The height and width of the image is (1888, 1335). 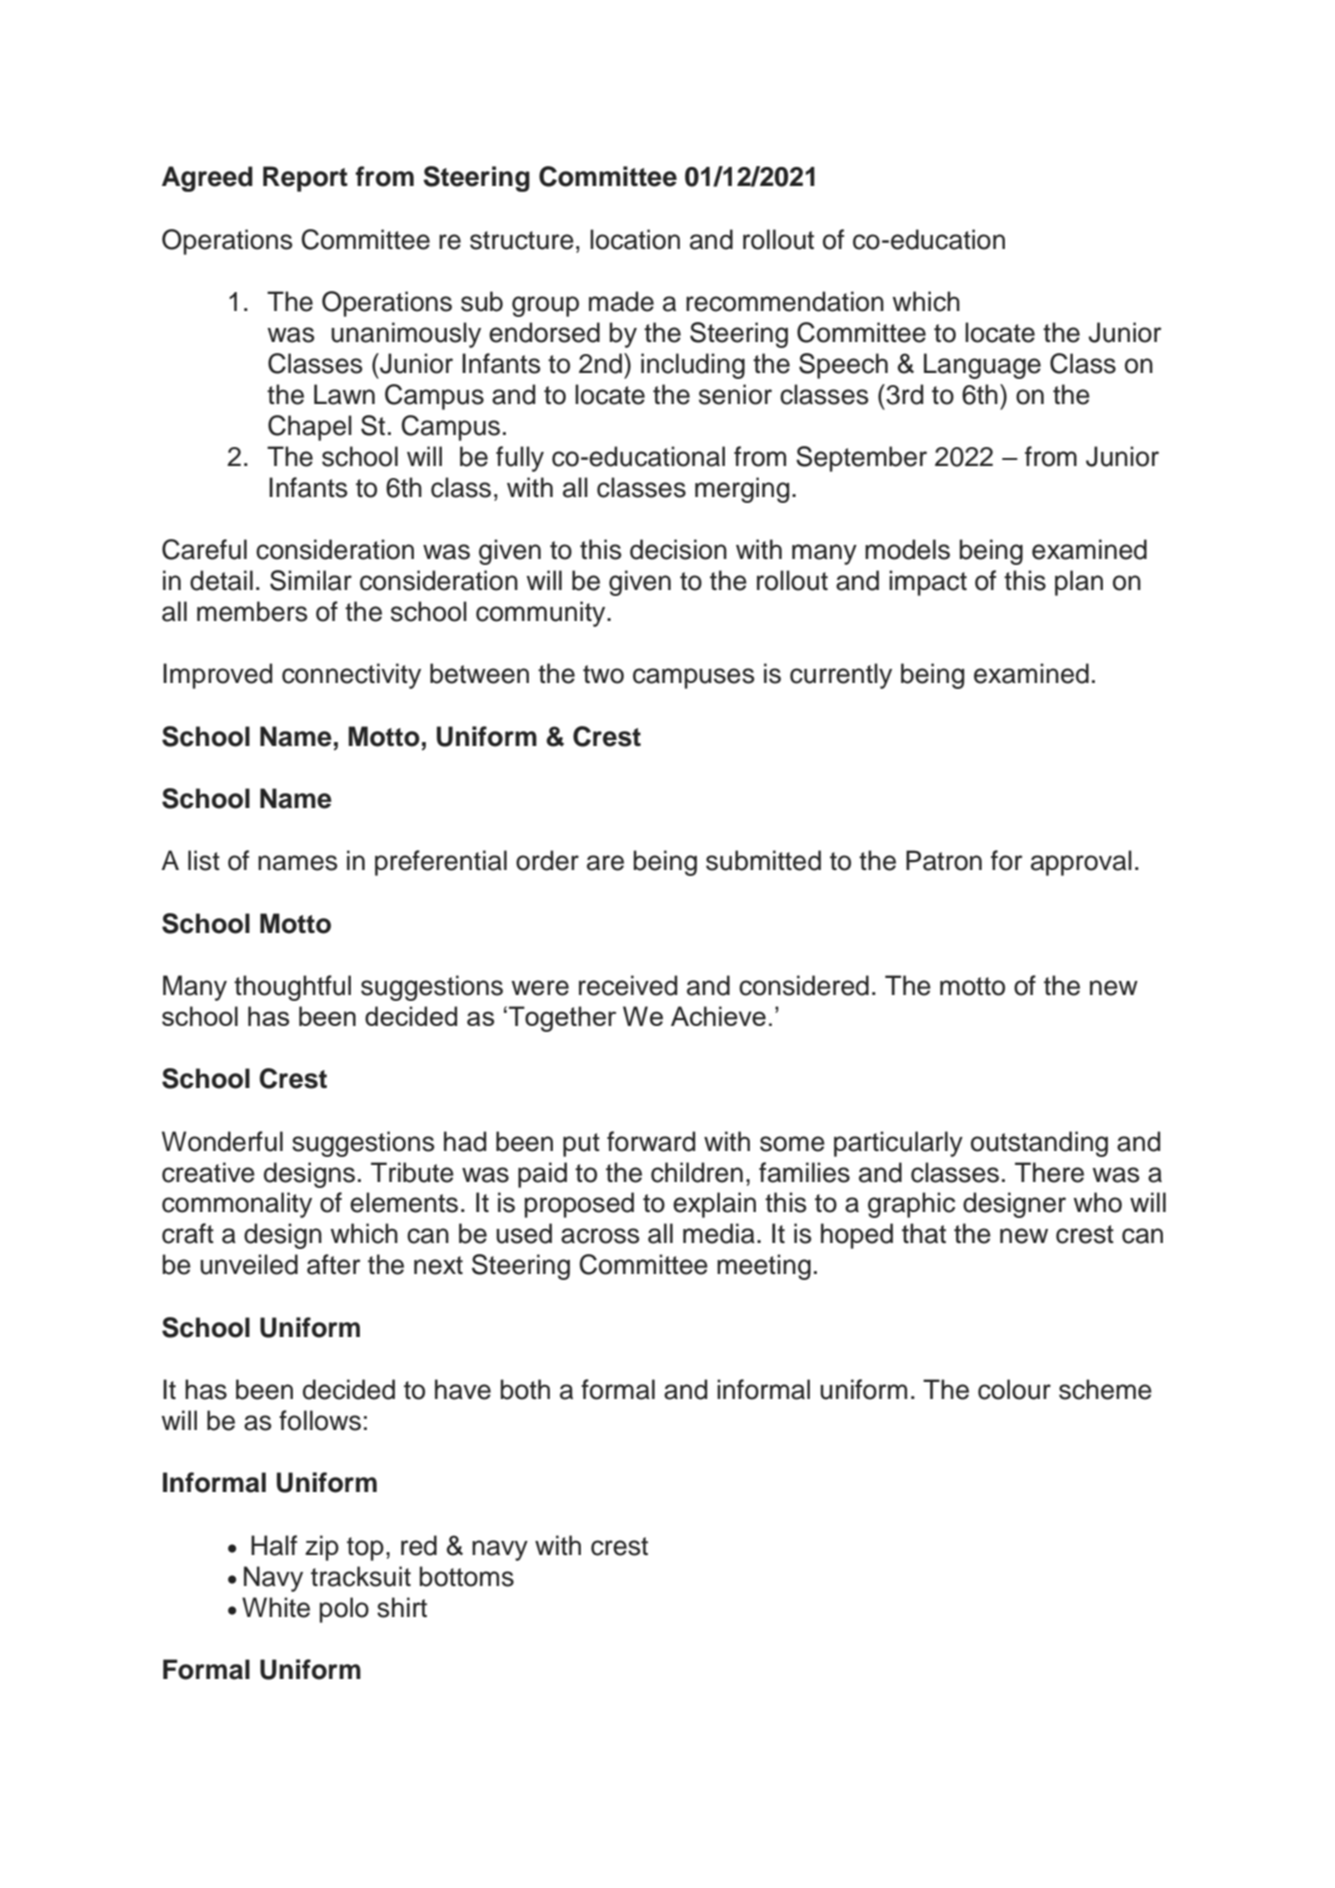 What do you see at coordinates (944, 860) in the image?
I see `Patron` at bounding box center [944, 860].
